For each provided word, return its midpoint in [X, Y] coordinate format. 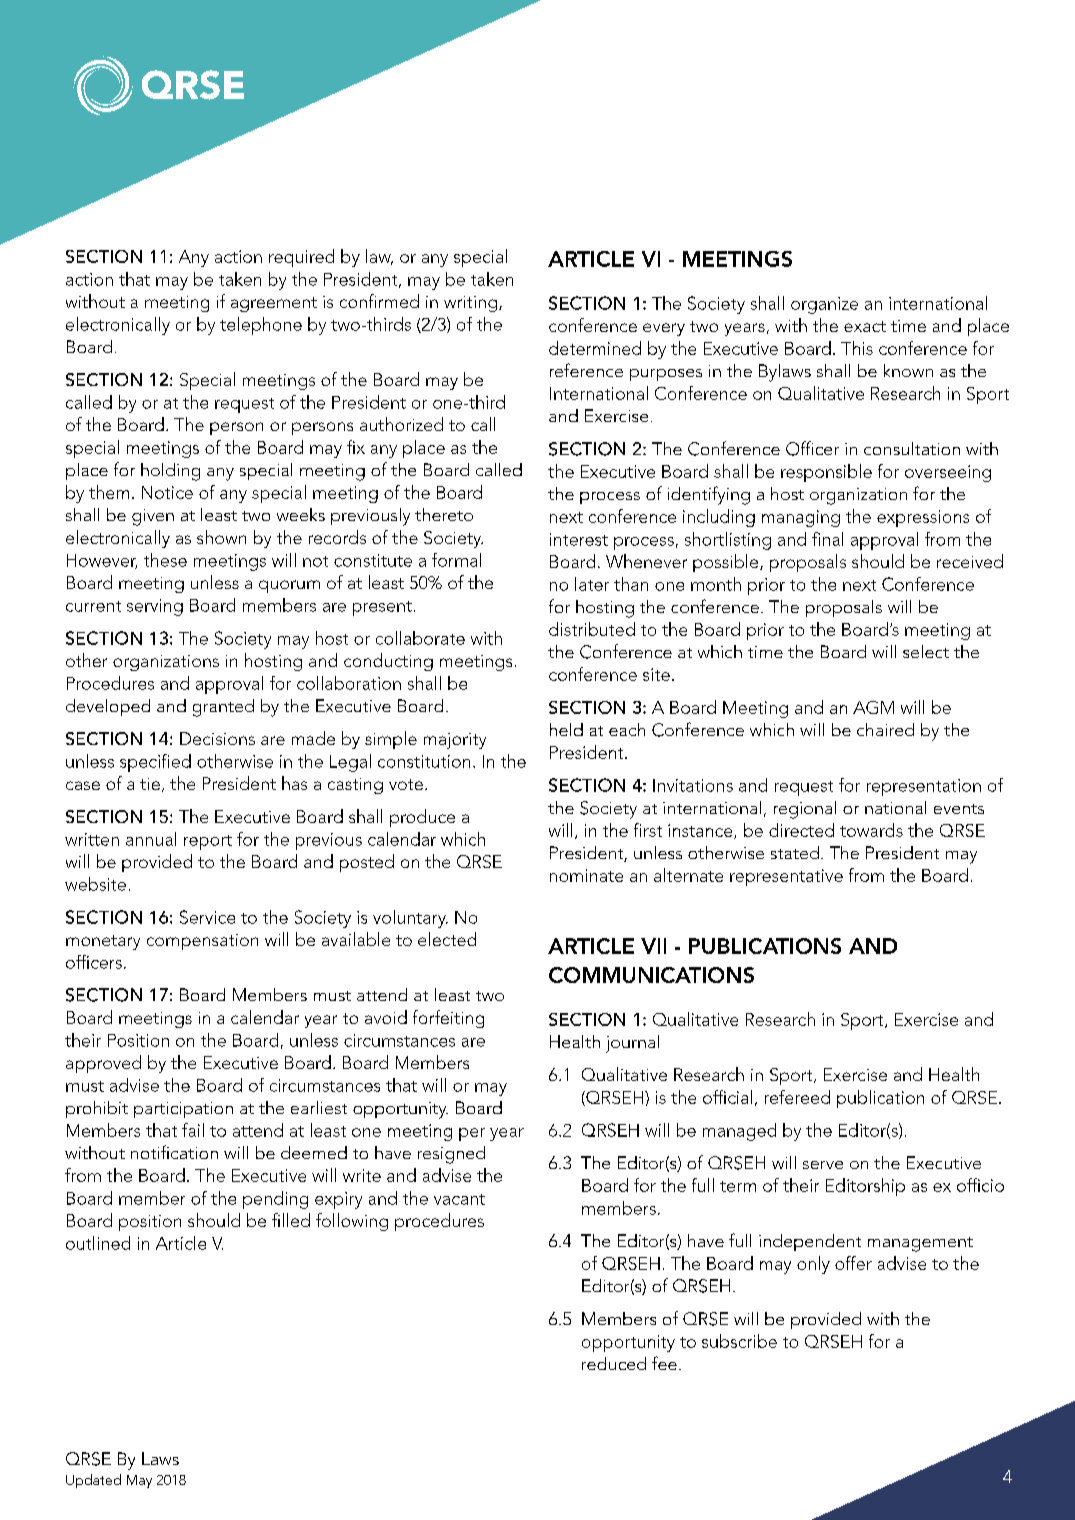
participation [183, 1110]
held [566, 729]
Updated [93, 1481]
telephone [261, 326]
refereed [797, 1097]
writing [472, 304]
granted [223, 708]
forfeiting [448, 1019]
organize [824, 305]
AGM [873, 707]
